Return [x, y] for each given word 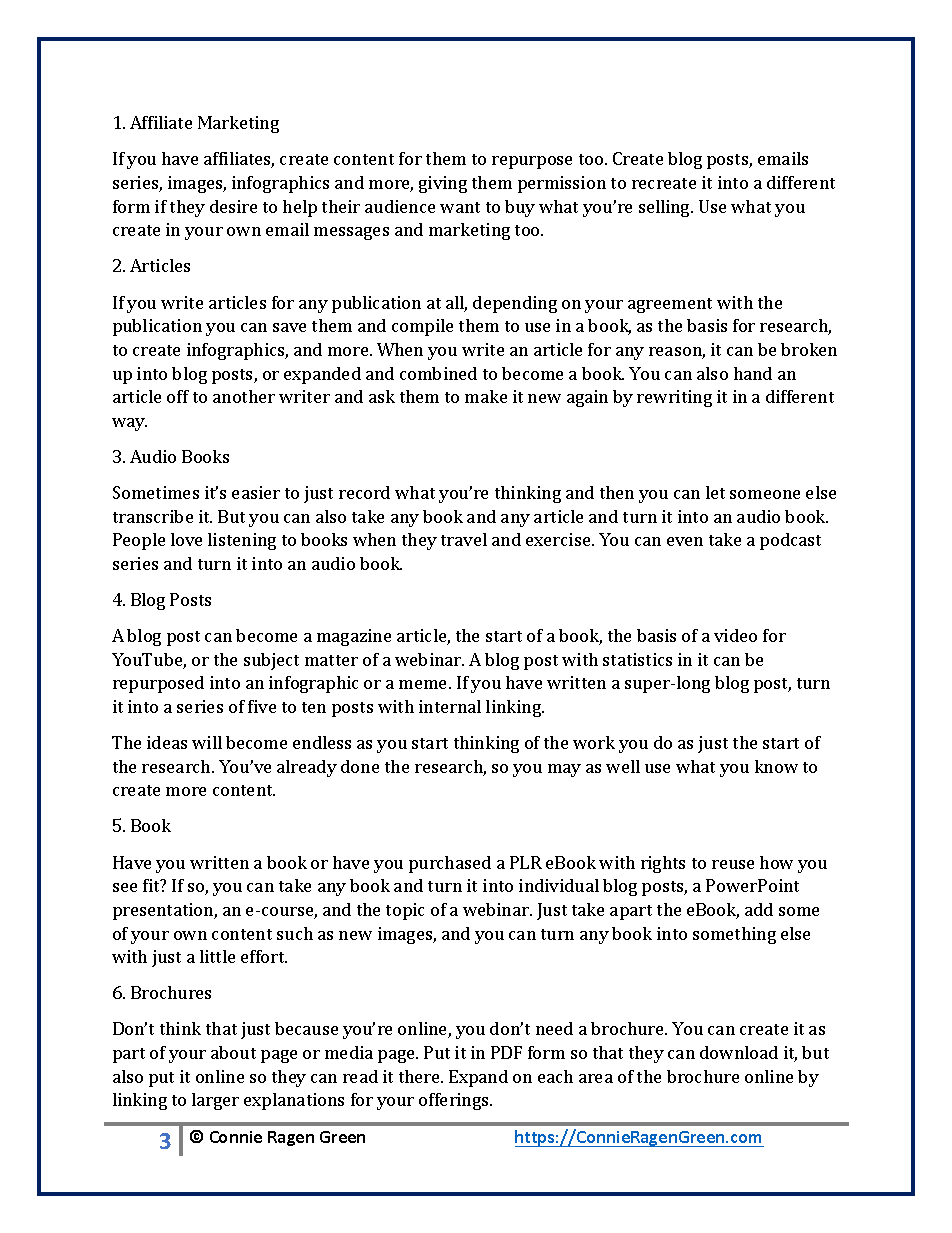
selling [666, 208]
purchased [450, 864]
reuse [733, 864]
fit [152, 885]
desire [233, 206]
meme [424, 684]
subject [271, 661]
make [486, 396]
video [735, 635]
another [244, 396]
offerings [455, 1101]
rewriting [674, 398]
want [460, 207]
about [233, 1052]
